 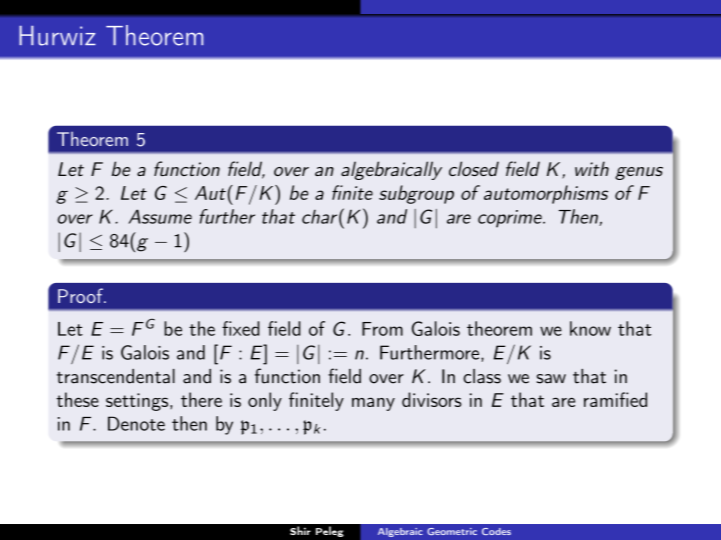 I want to click on Geometric, so click(x=452, y=531).
